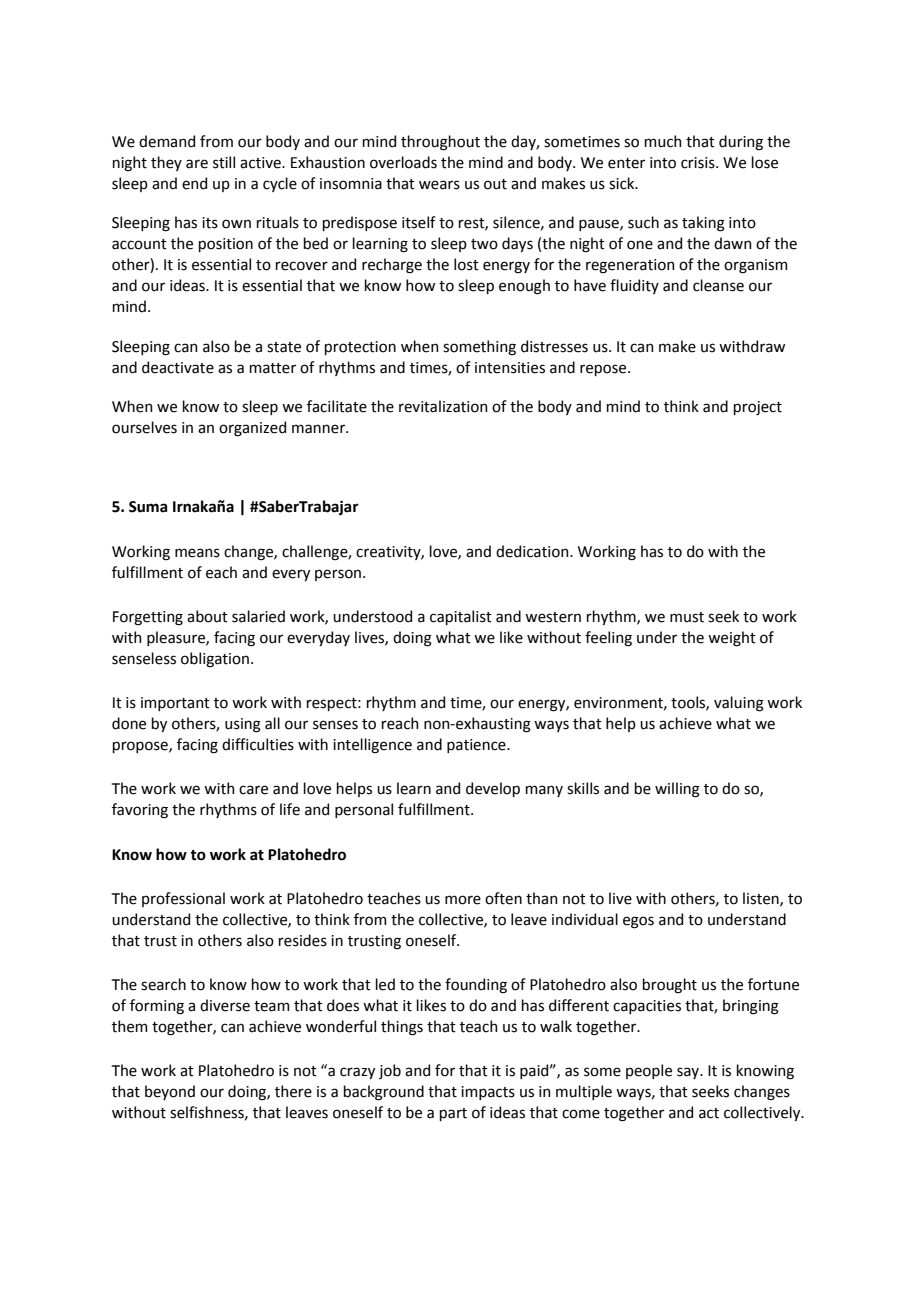  Describe the element at coordinates (439, 185) in the page. I see `wears` at that location.
